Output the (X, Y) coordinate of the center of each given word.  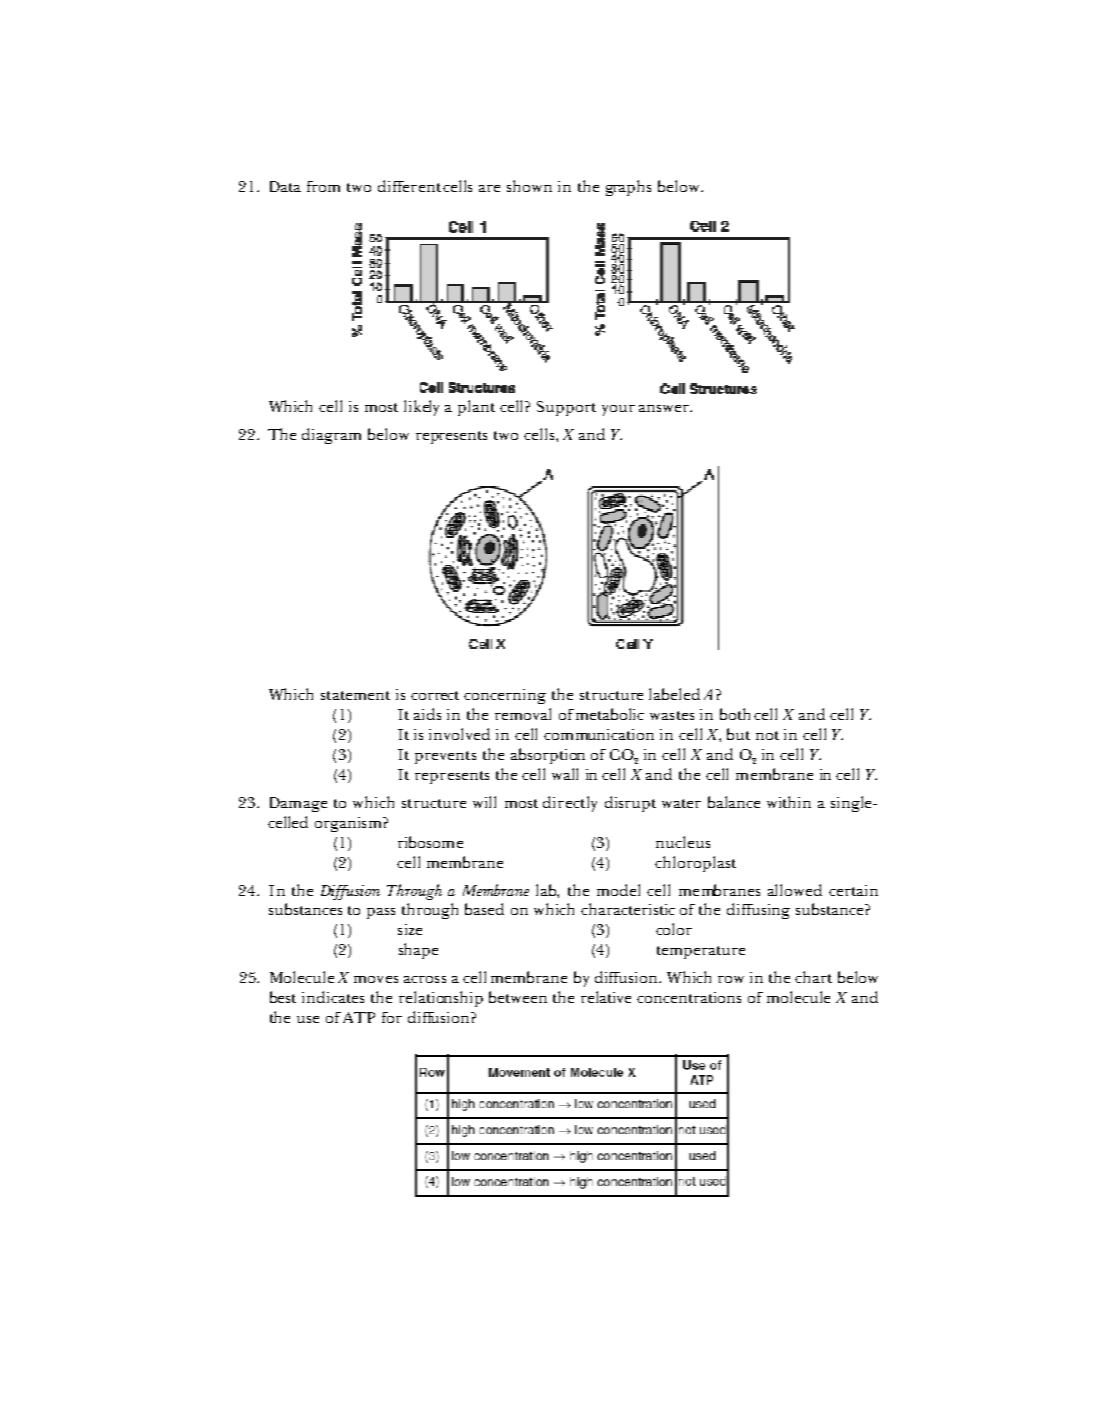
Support (566, 408)
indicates (333, 997)
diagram (331, 436)
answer (665, 408)
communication (599, 734)
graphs (628, 188)
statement (355, 695)
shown (529, 186)
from (323, 186)
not (767, 735)
